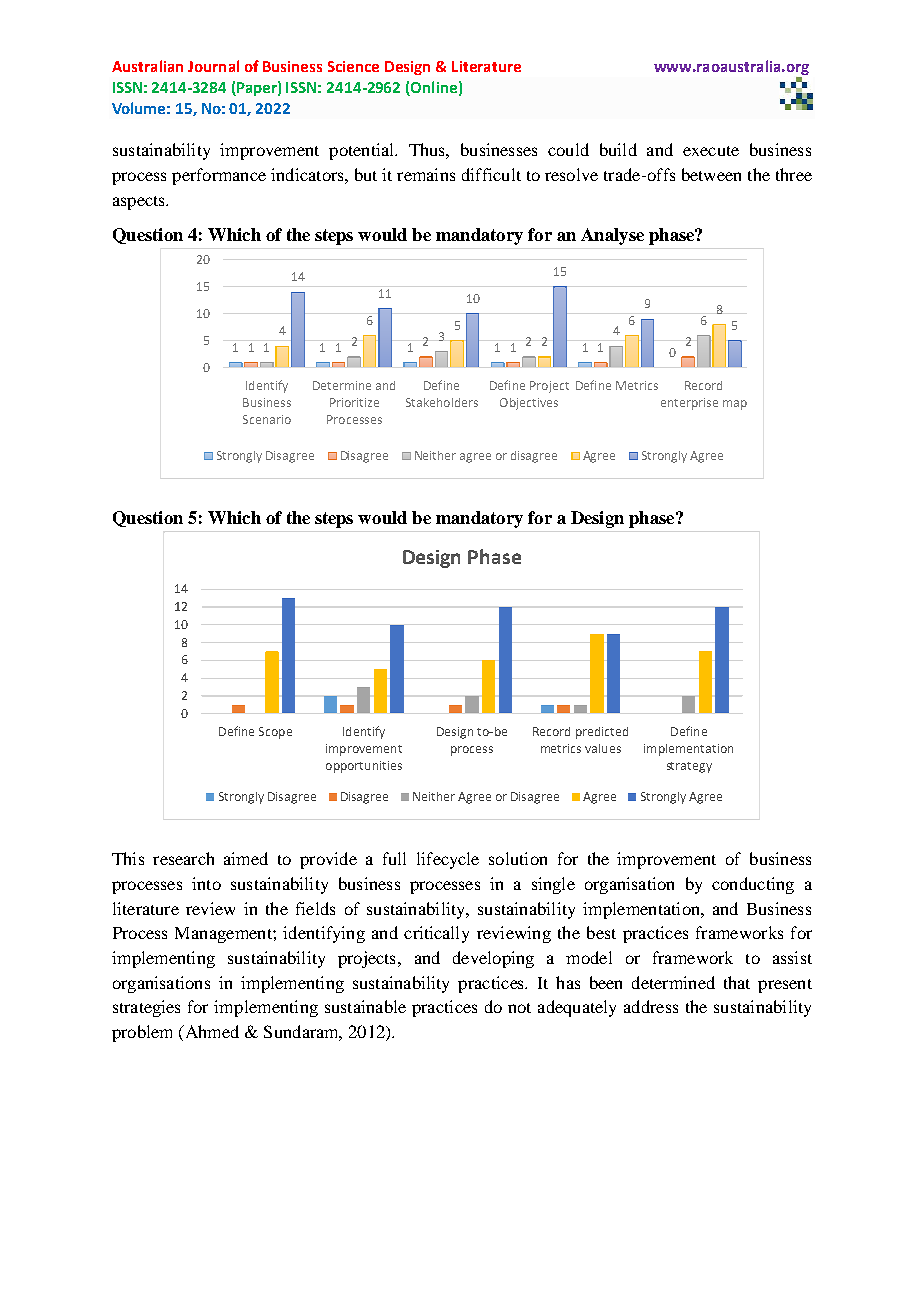  What do you see at coordinates (442, 402) in the screenshot?
I see `Stakeholders` at bounding box center [442, 402].
